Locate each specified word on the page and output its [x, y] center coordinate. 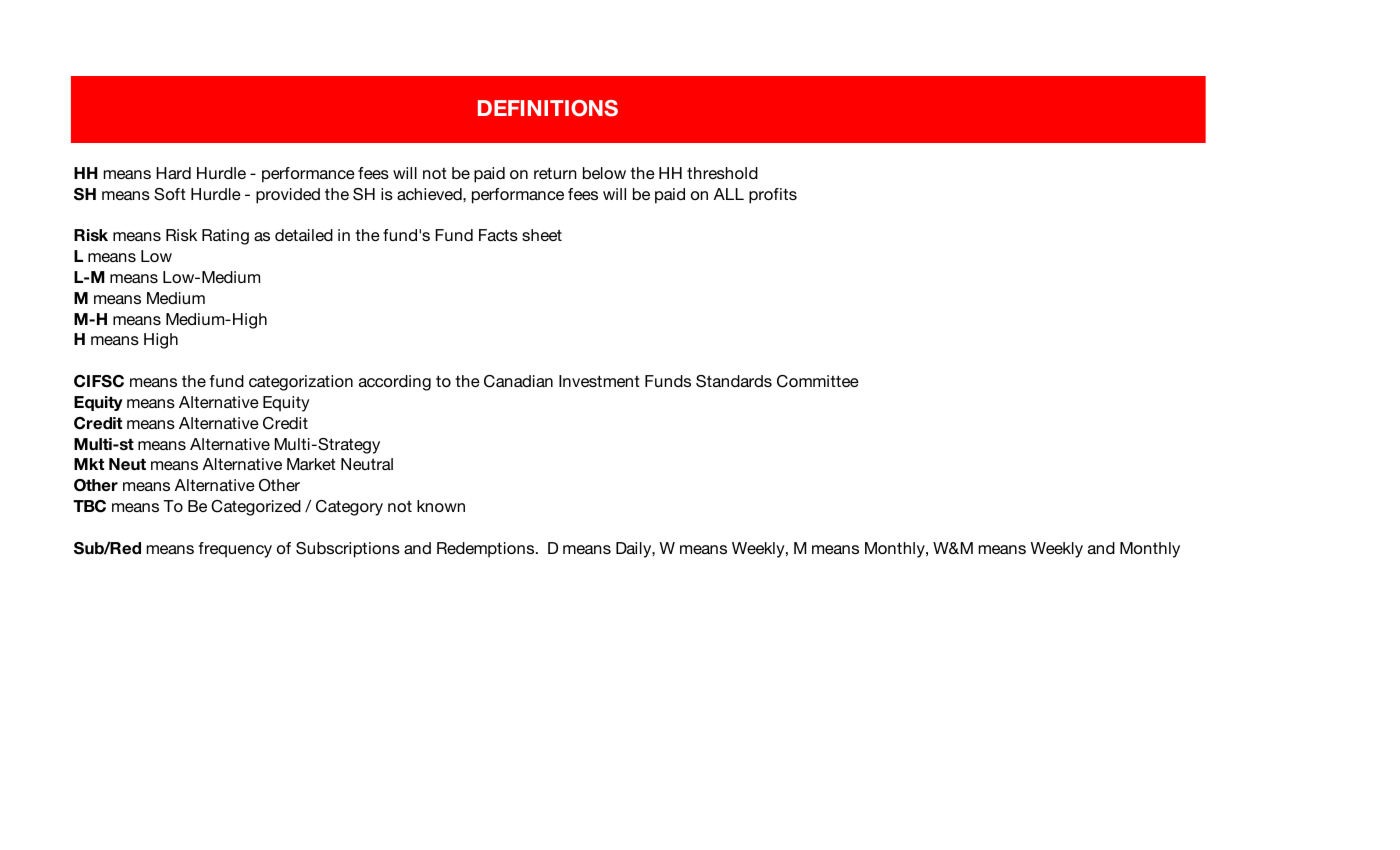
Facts [498, 235]
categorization [301, 383]
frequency [235, 550]
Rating [225, 237]
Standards [734, 381]
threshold [722, 173]
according [395, 383]
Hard [173, 173]
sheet [542, 235]
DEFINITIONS [548, 108]
